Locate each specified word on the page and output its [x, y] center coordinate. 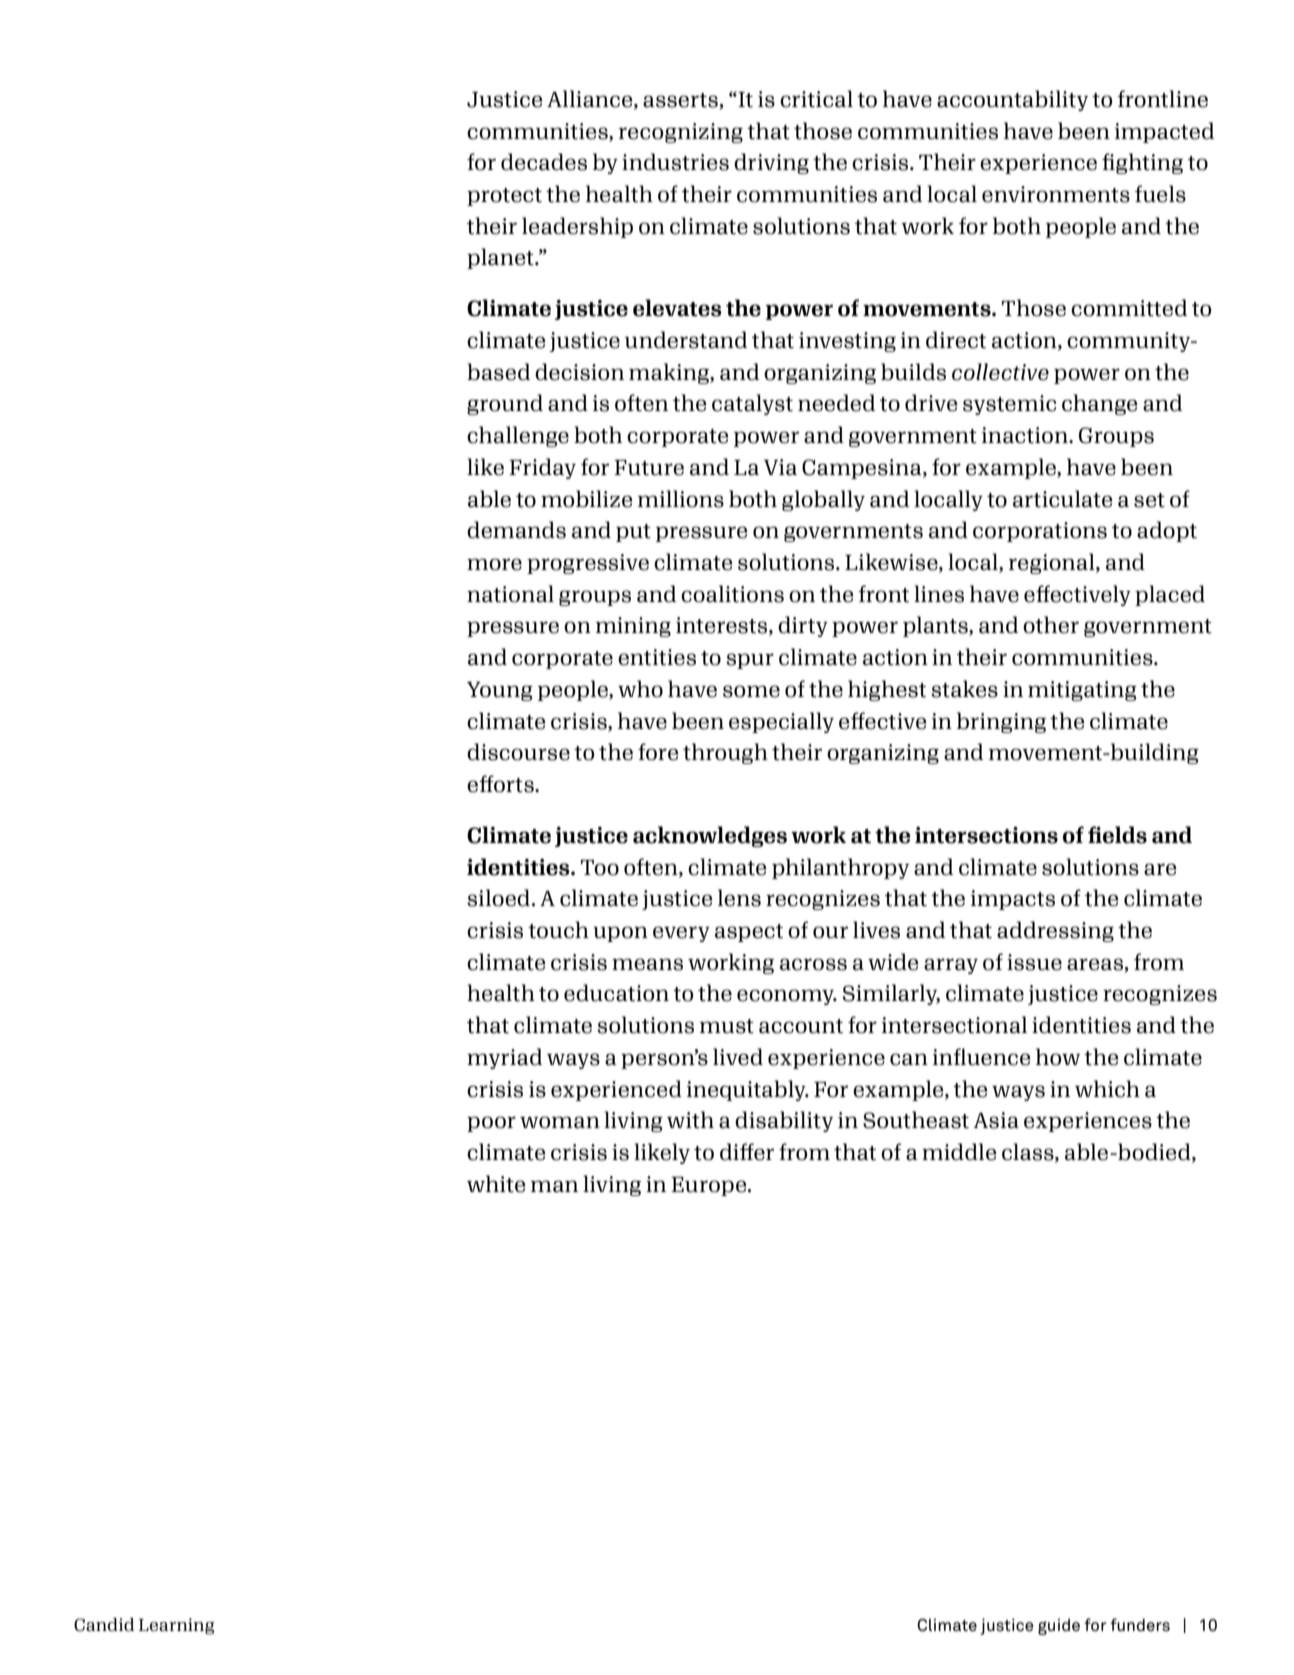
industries [675, 162]
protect [504, 197]
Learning [177, 1626]
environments [1056, 194]
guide [1059, 1626]
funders [1140, 1625]
